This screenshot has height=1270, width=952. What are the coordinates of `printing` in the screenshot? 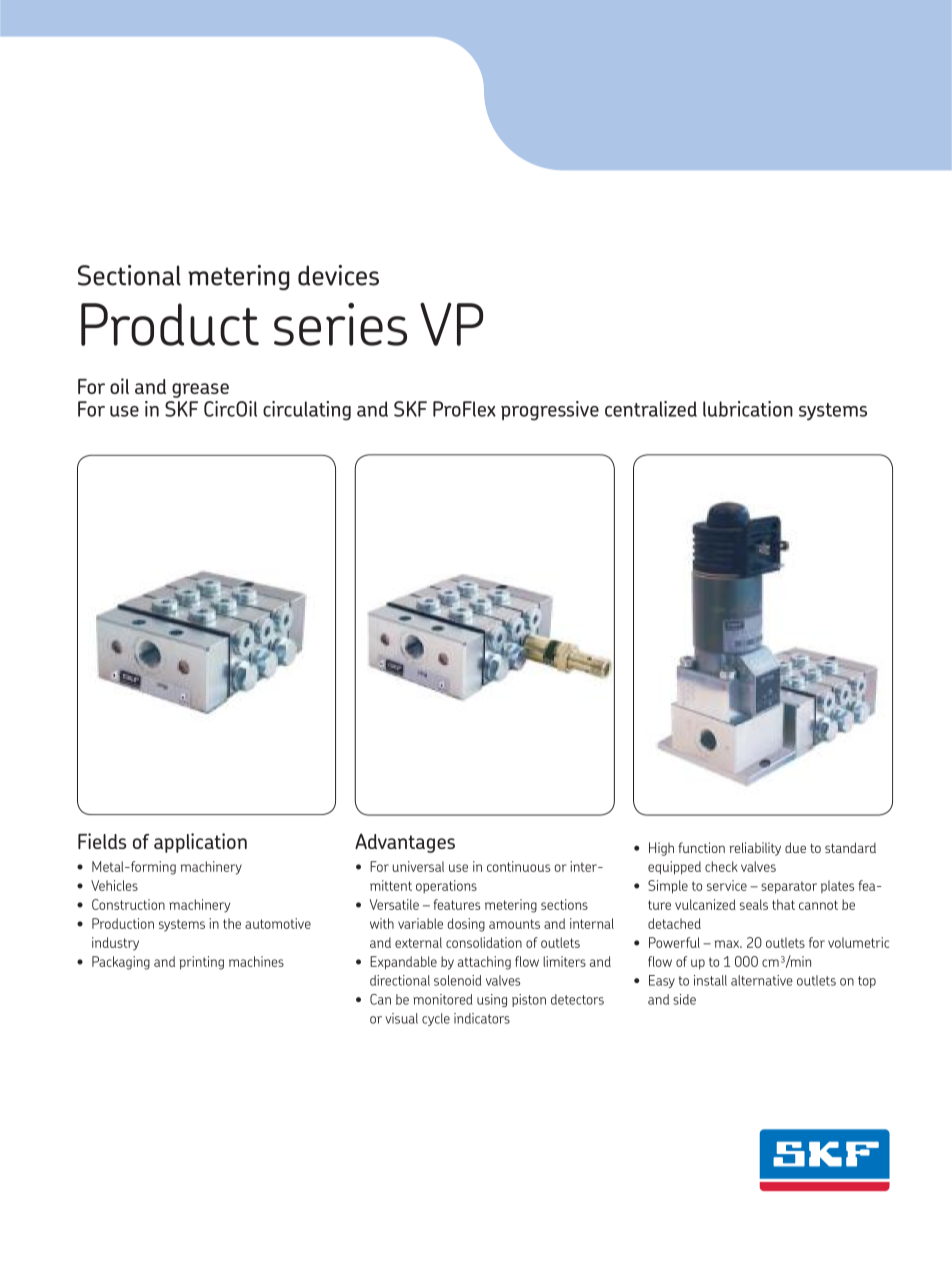 It's located at (202, 963).
